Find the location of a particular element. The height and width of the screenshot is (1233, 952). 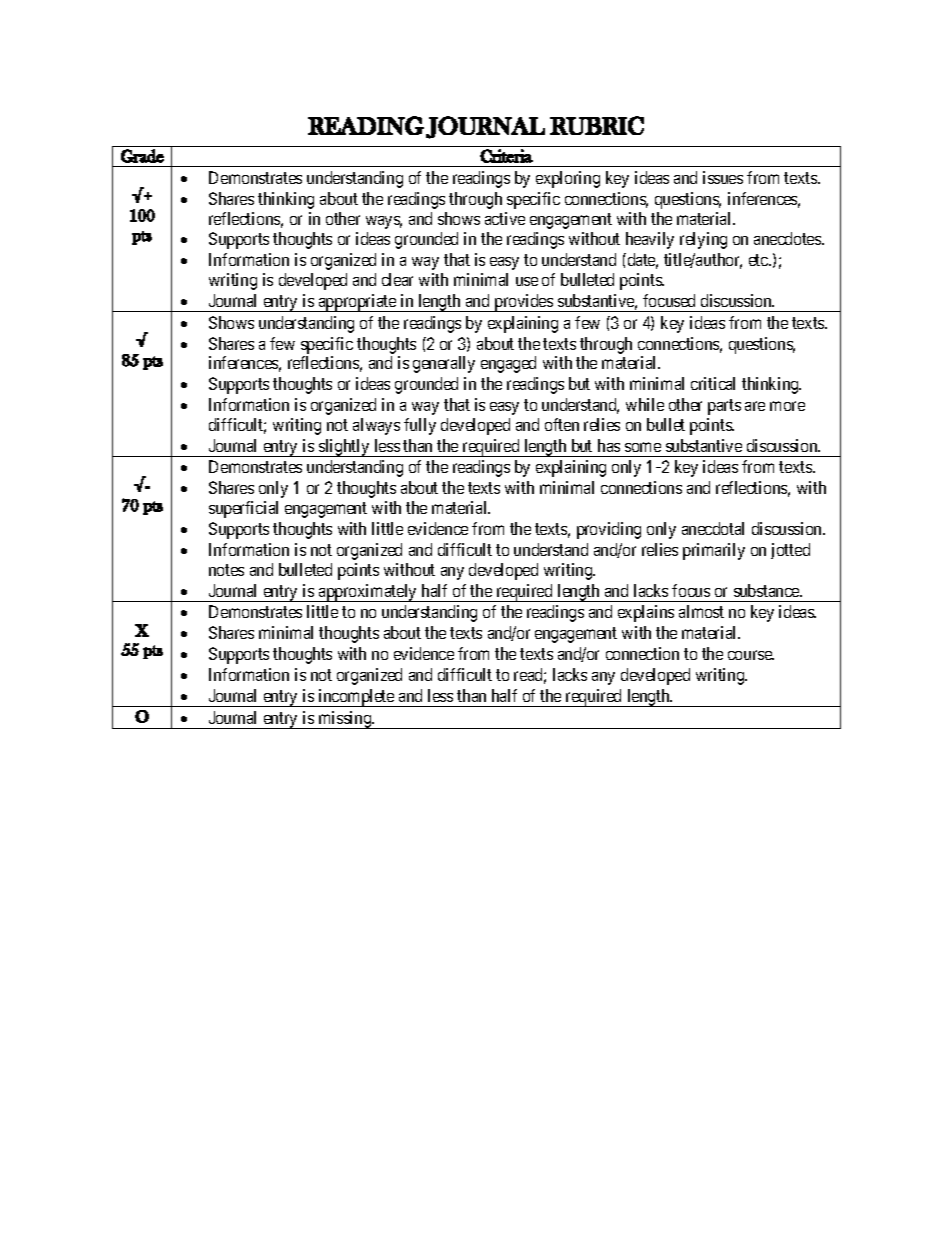

issues is located at coordinates (723, 177).
